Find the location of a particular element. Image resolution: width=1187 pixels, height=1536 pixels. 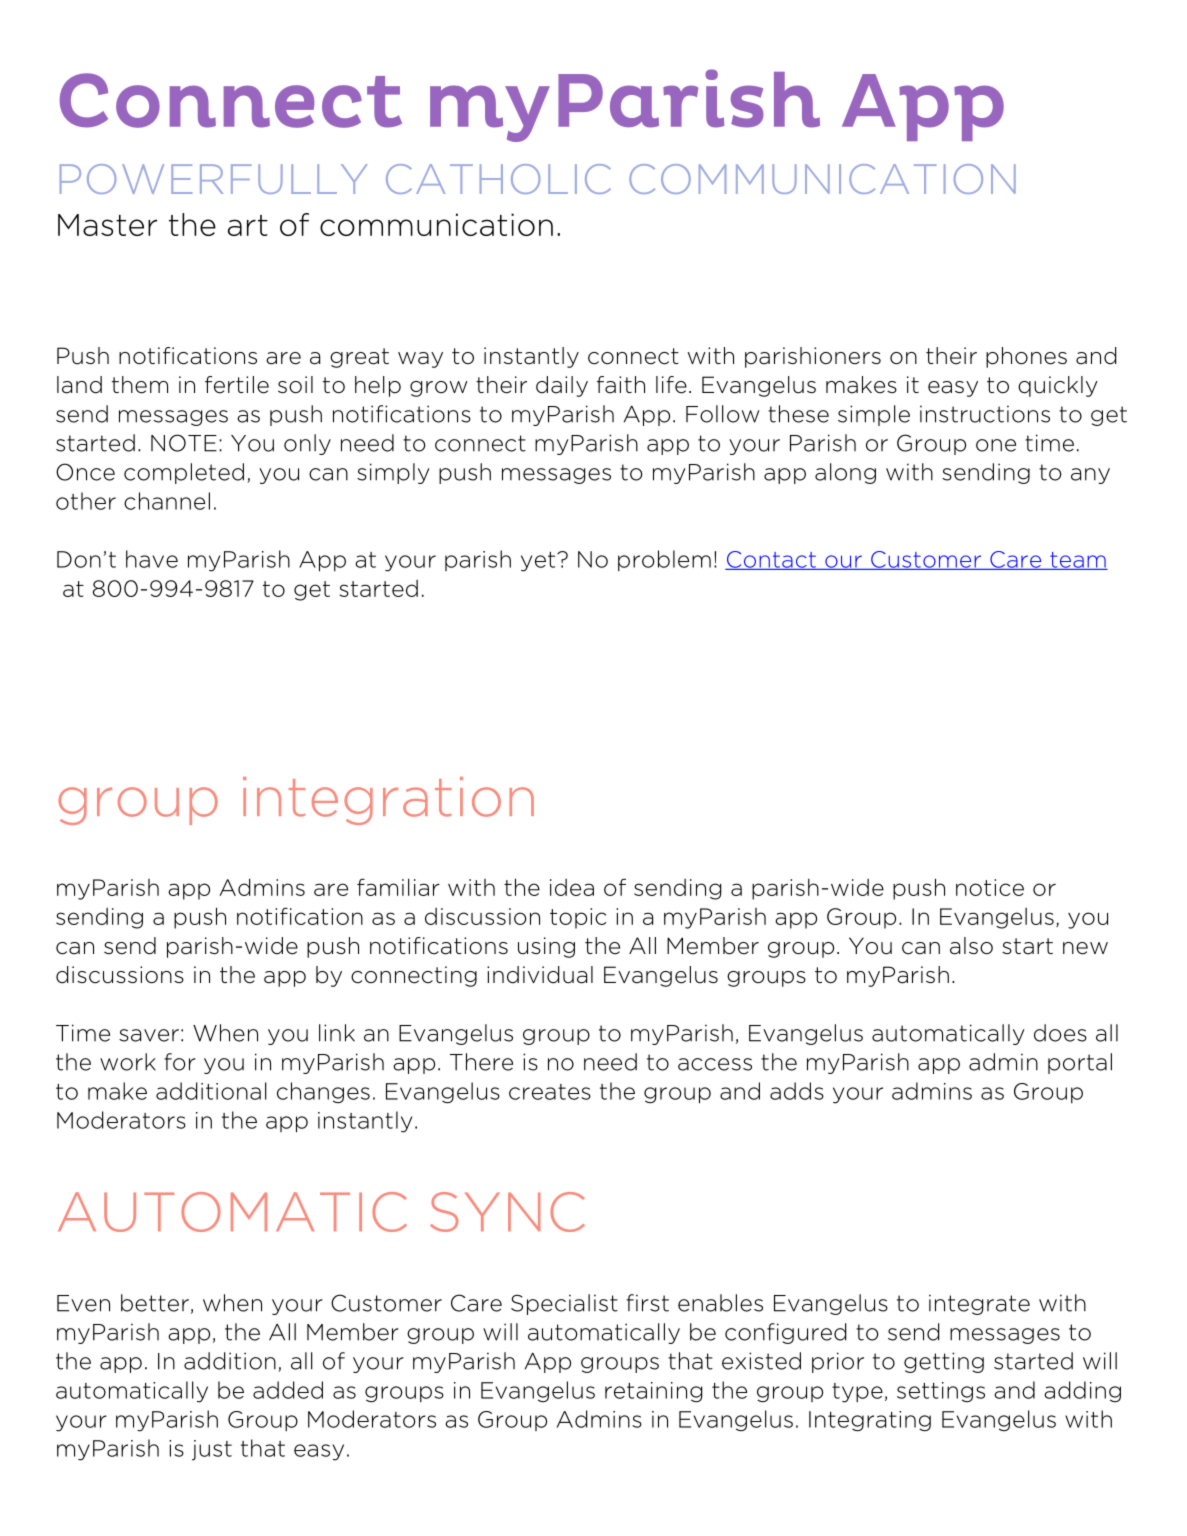

integration is located at coordinates (388, 801).
